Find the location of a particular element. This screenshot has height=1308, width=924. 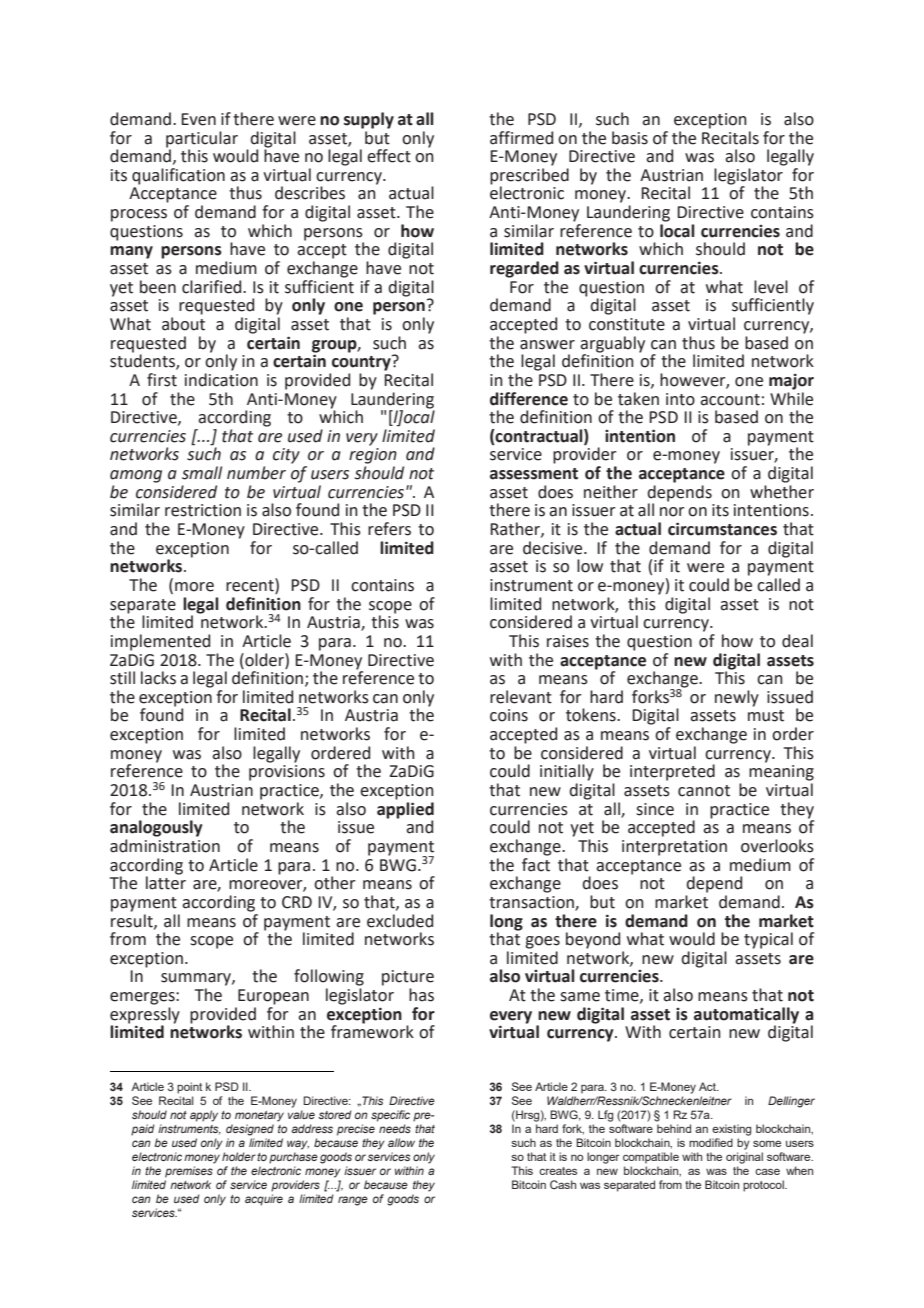

newly is located at coordinates (737, 698).
